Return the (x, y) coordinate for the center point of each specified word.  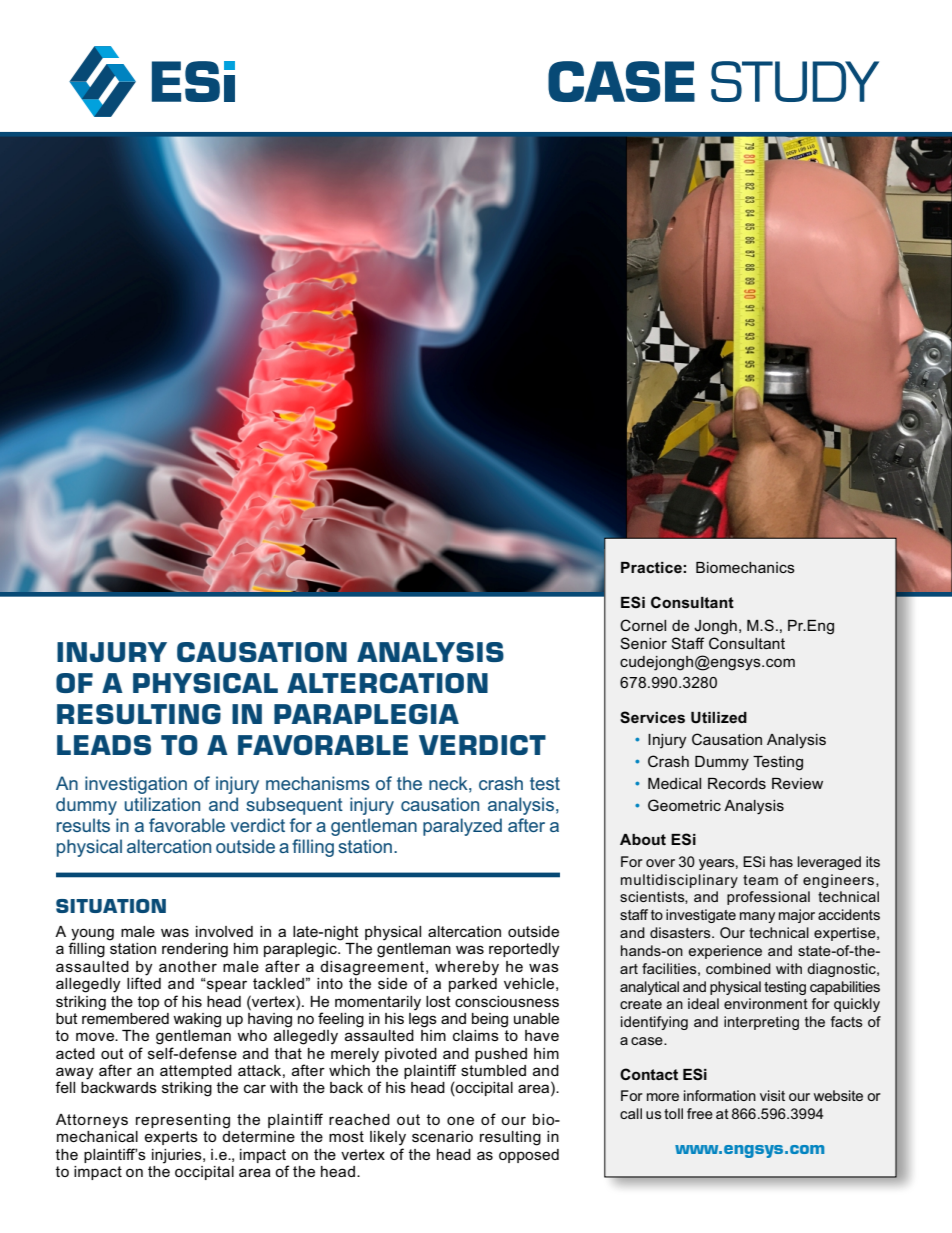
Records (737, 783)
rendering (195, 950)
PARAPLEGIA (366, 714)
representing (183, 1121)
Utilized (719, 718)
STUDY (795, 81)
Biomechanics (745, 567)
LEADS (104, 745)
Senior (643, 643)
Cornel (643, 625)
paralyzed (462, 827)
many (757, 917)
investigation (136, 785)
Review (797, 783)
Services (652, 717)
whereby (467, 968)
